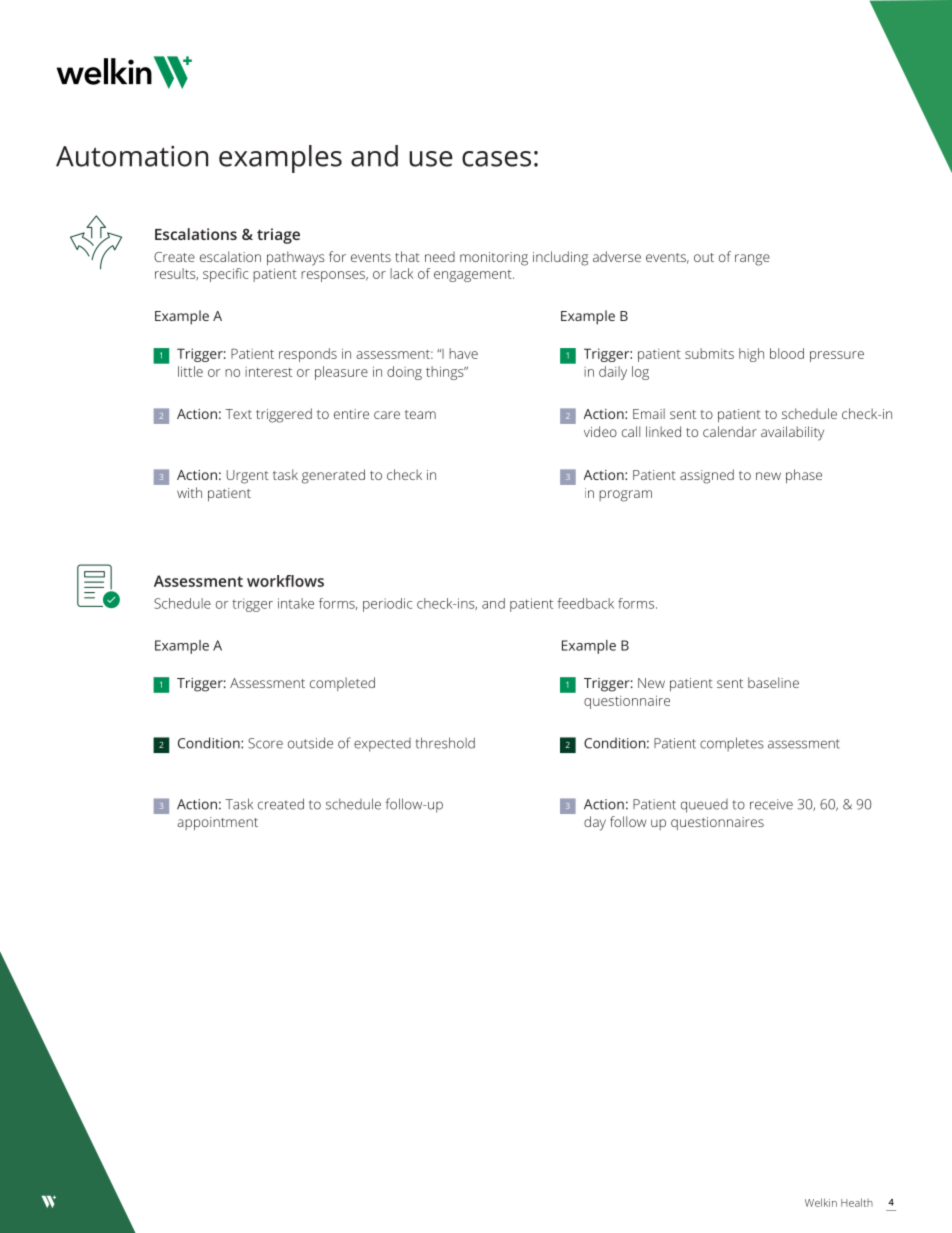 Image resolution: width=952 pixels, height=1233 pixels. Describe the element at coordinates (752, 260) in the screenshot. I see `range` at that location.
